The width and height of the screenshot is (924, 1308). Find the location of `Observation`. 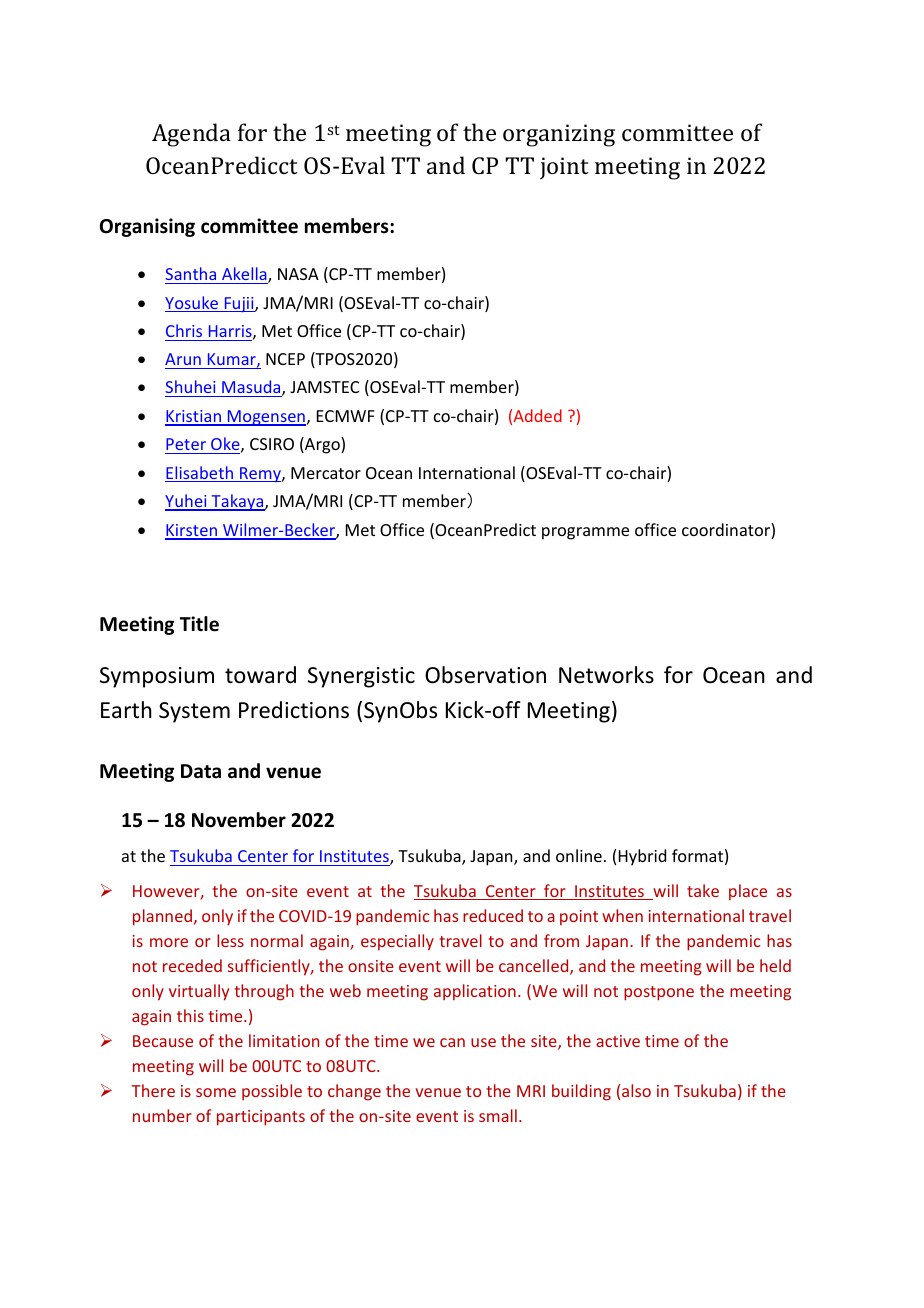

Observation is located at coordinates (485, 675).
